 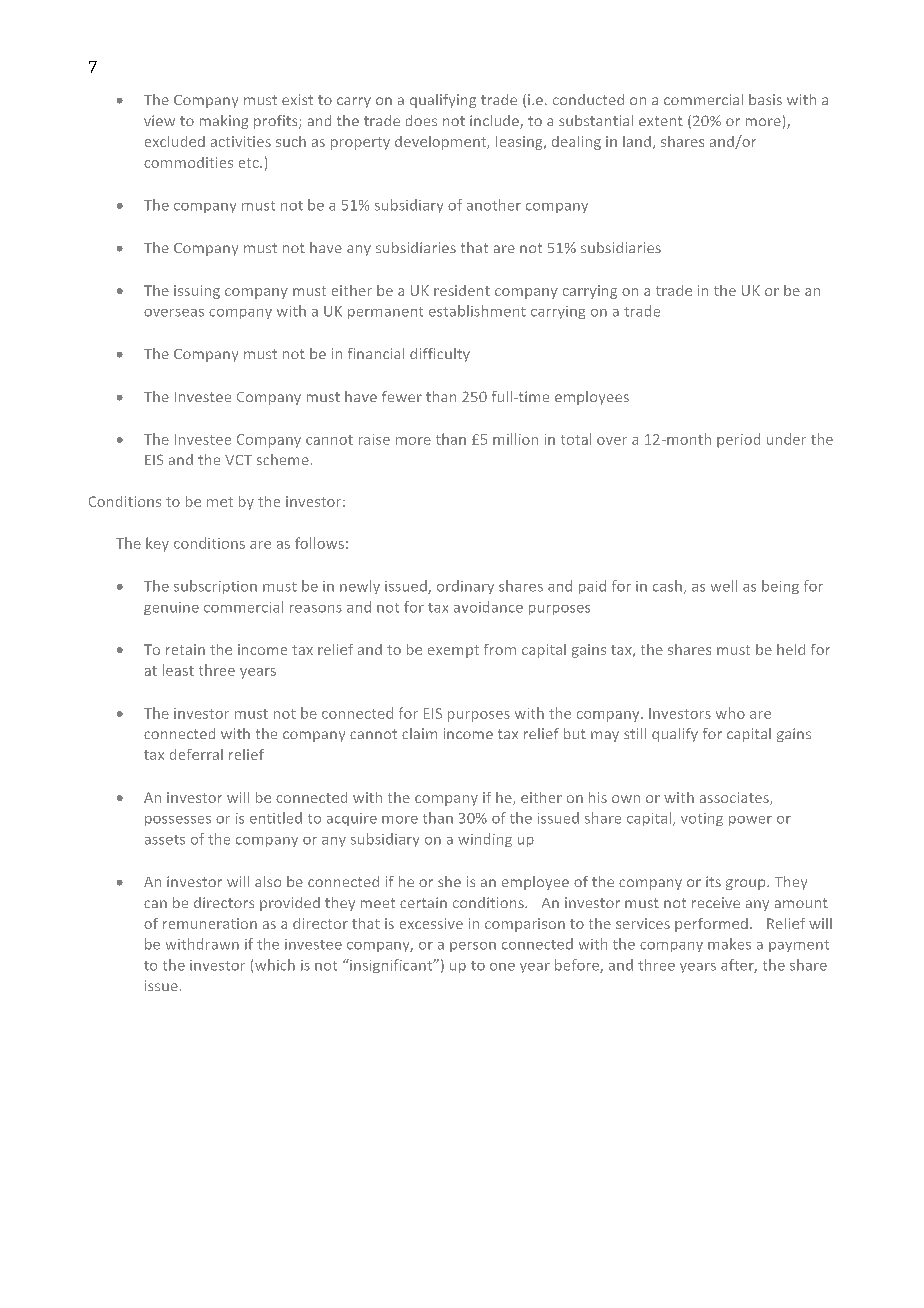 I want to click on include, so click(x=495, y=122).
